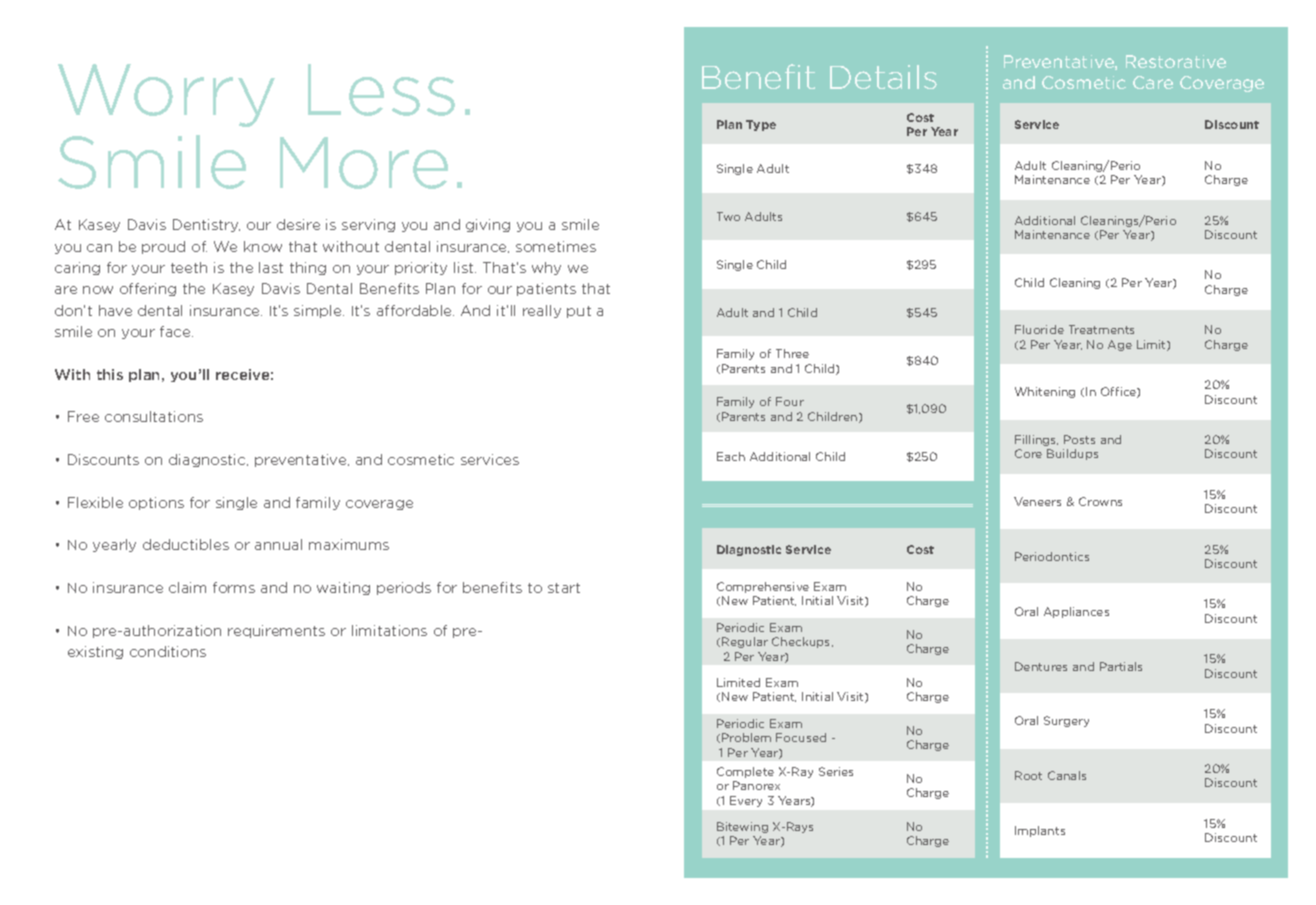 Image resolution: width=1316 pixels, height=905 pixels. I want to click on consultations, so click(154, 416).
